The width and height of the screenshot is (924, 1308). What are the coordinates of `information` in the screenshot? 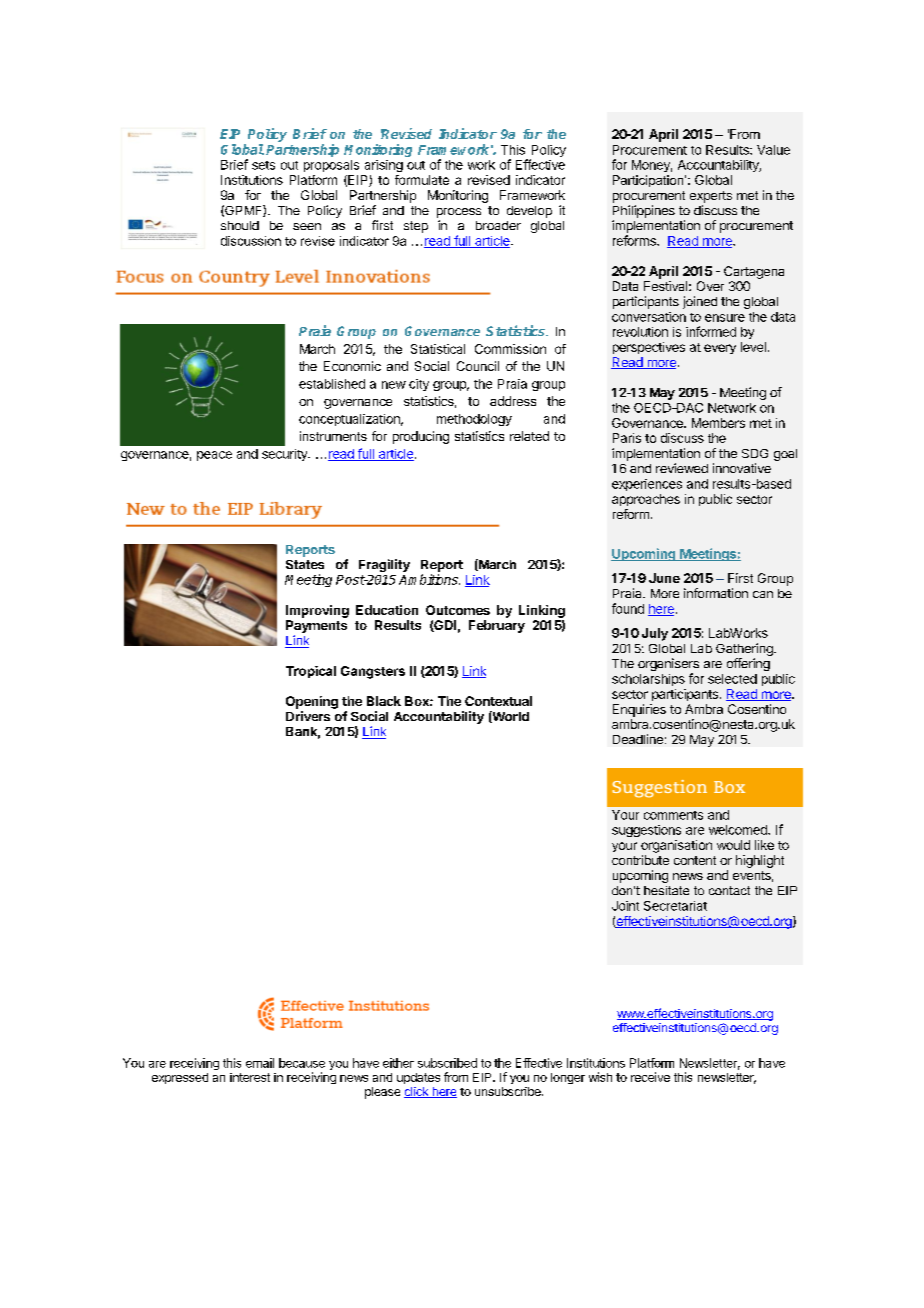 It's located at (716, 593).
